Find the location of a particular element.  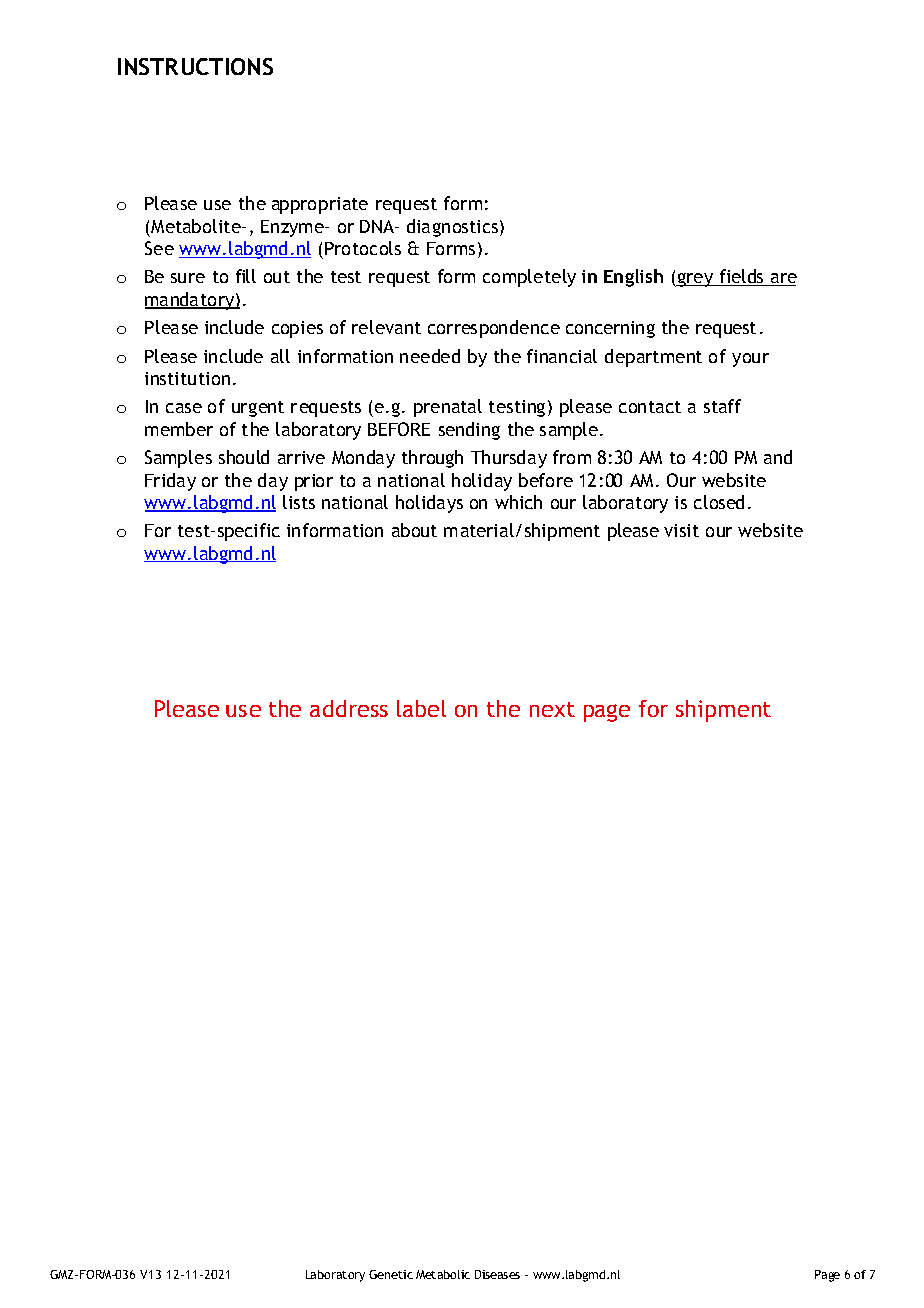

grey is located at coordinates (695, 280).
